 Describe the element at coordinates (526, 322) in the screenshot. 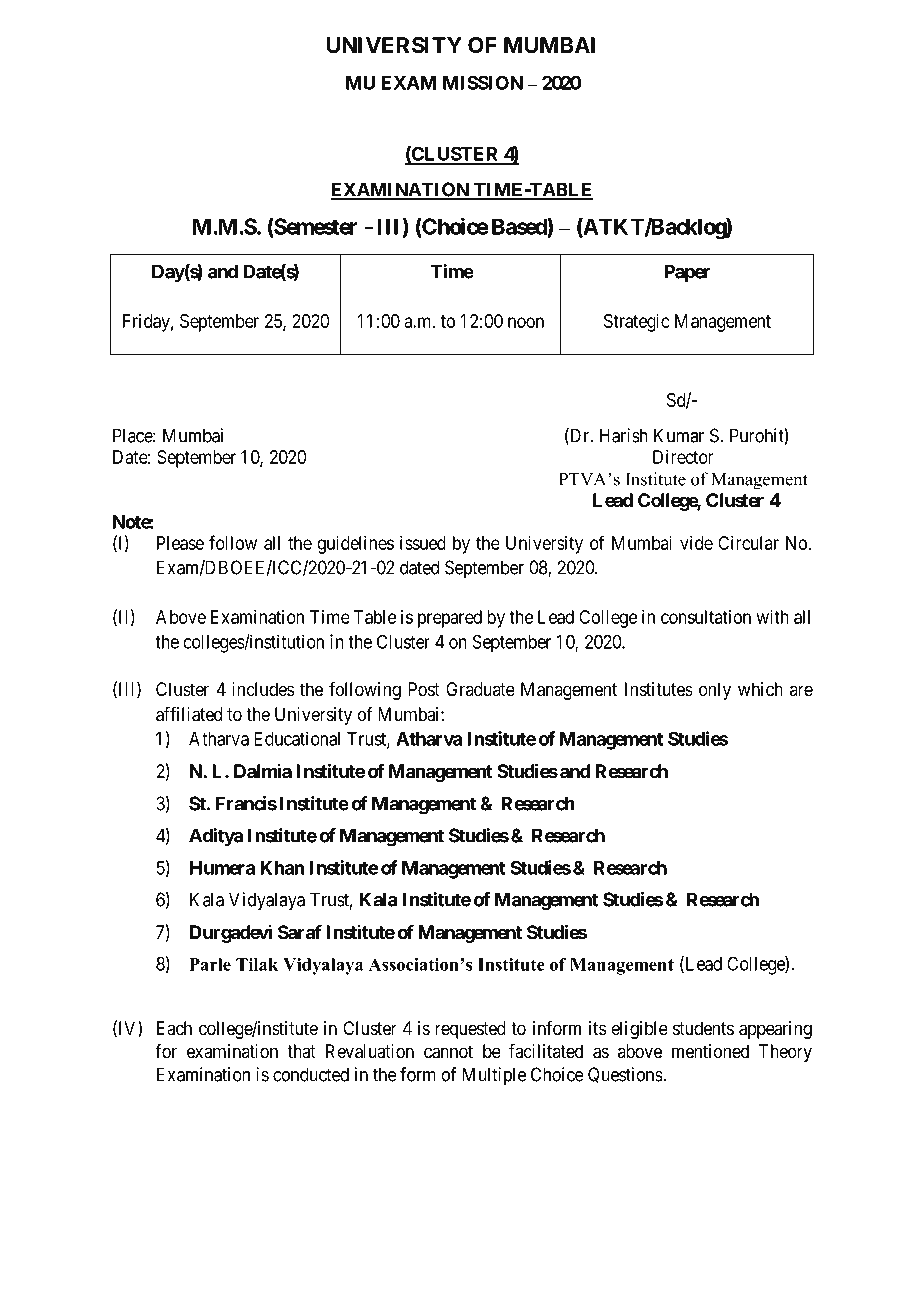

I see `noon` at that location.
